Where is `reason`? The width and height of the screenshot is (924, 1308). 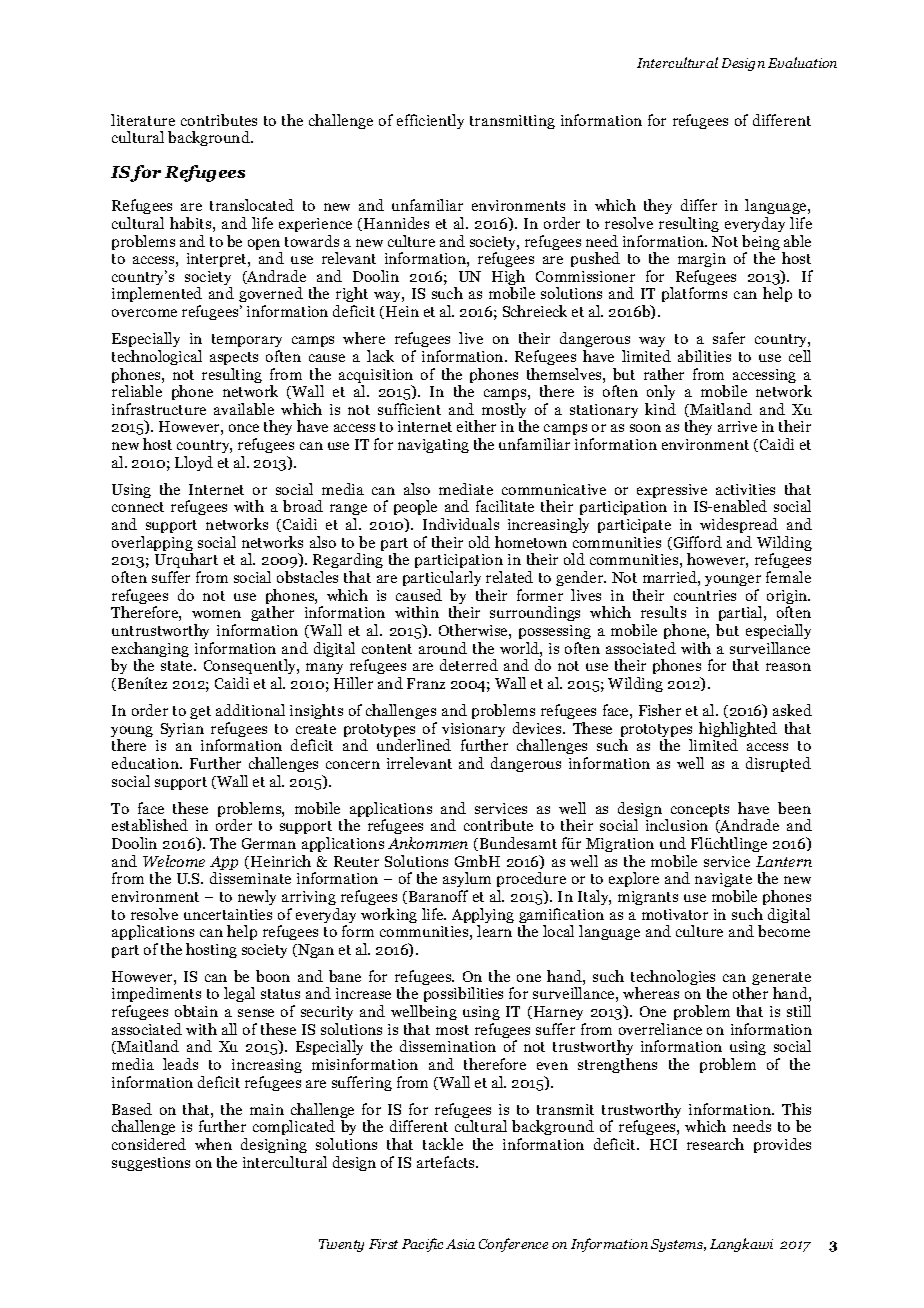
reason is located at coordinates (788, 667).
